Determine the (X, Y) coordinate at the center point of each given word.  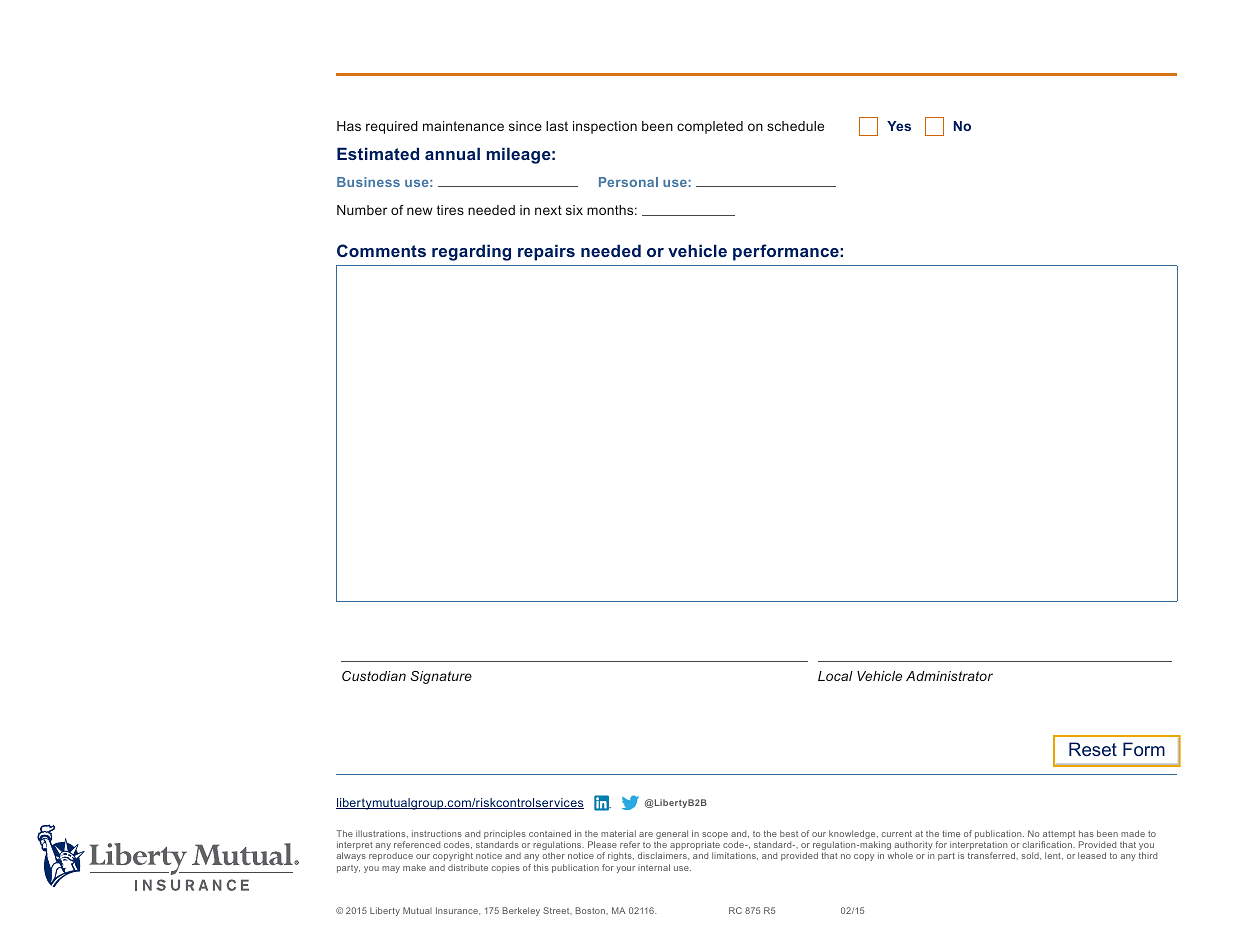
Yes (899, 126)
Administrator (949, 676)
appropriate (695, 847)
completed (710, 127)
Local (835, 676)
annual (452, 153)
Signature (441, 677)
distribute (468, 867)
